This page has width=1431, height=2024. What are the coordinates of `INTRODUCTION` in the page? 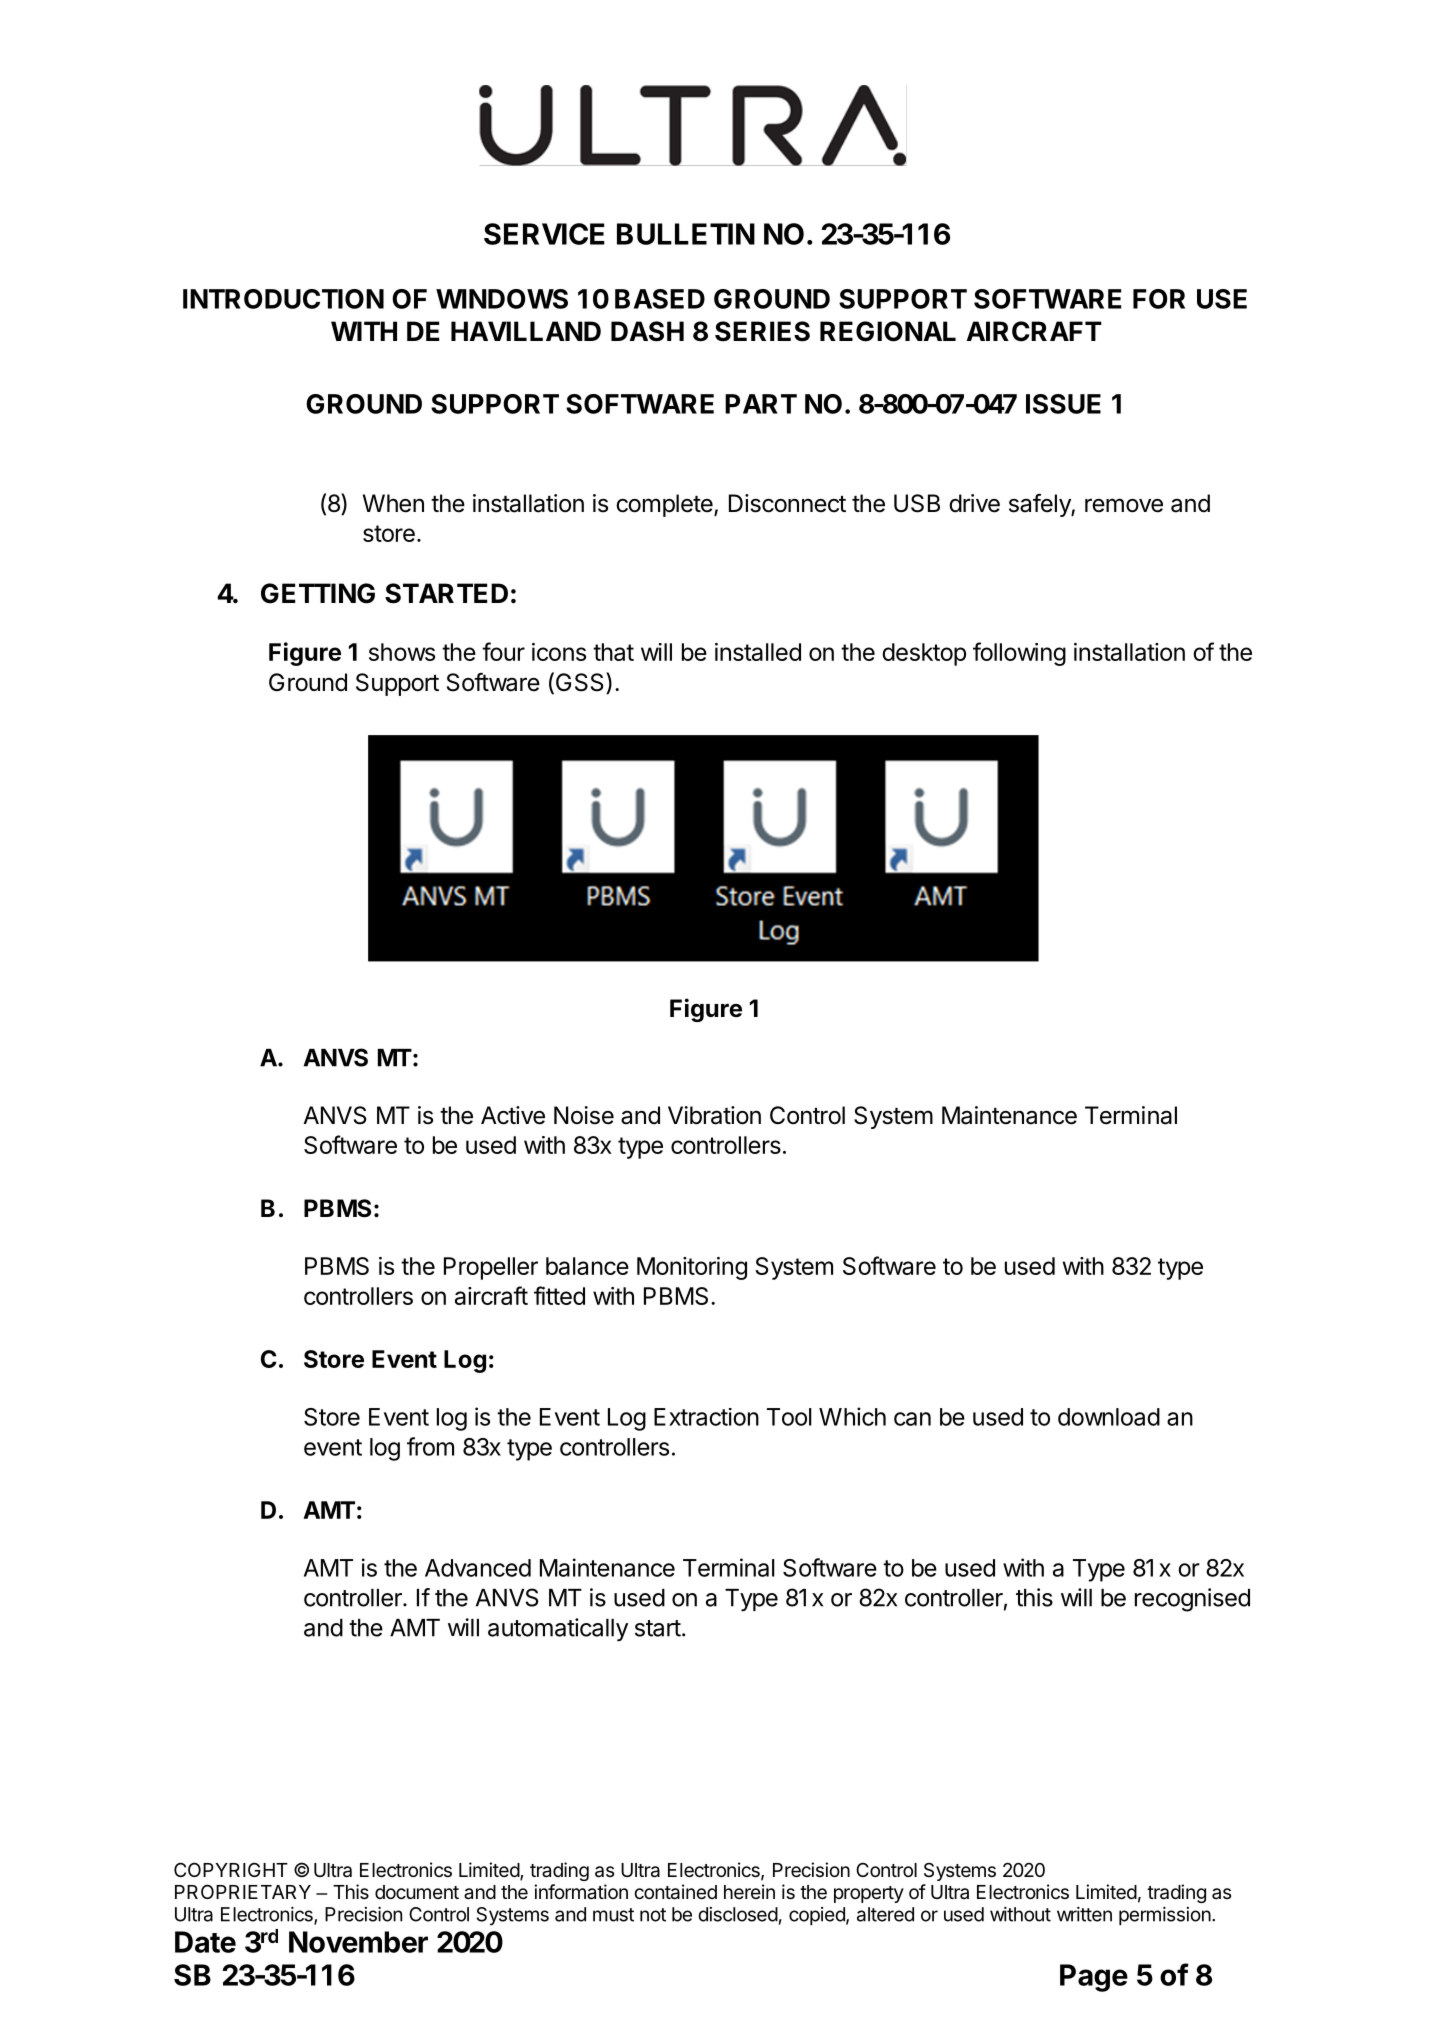 It's located at (283, 299).
